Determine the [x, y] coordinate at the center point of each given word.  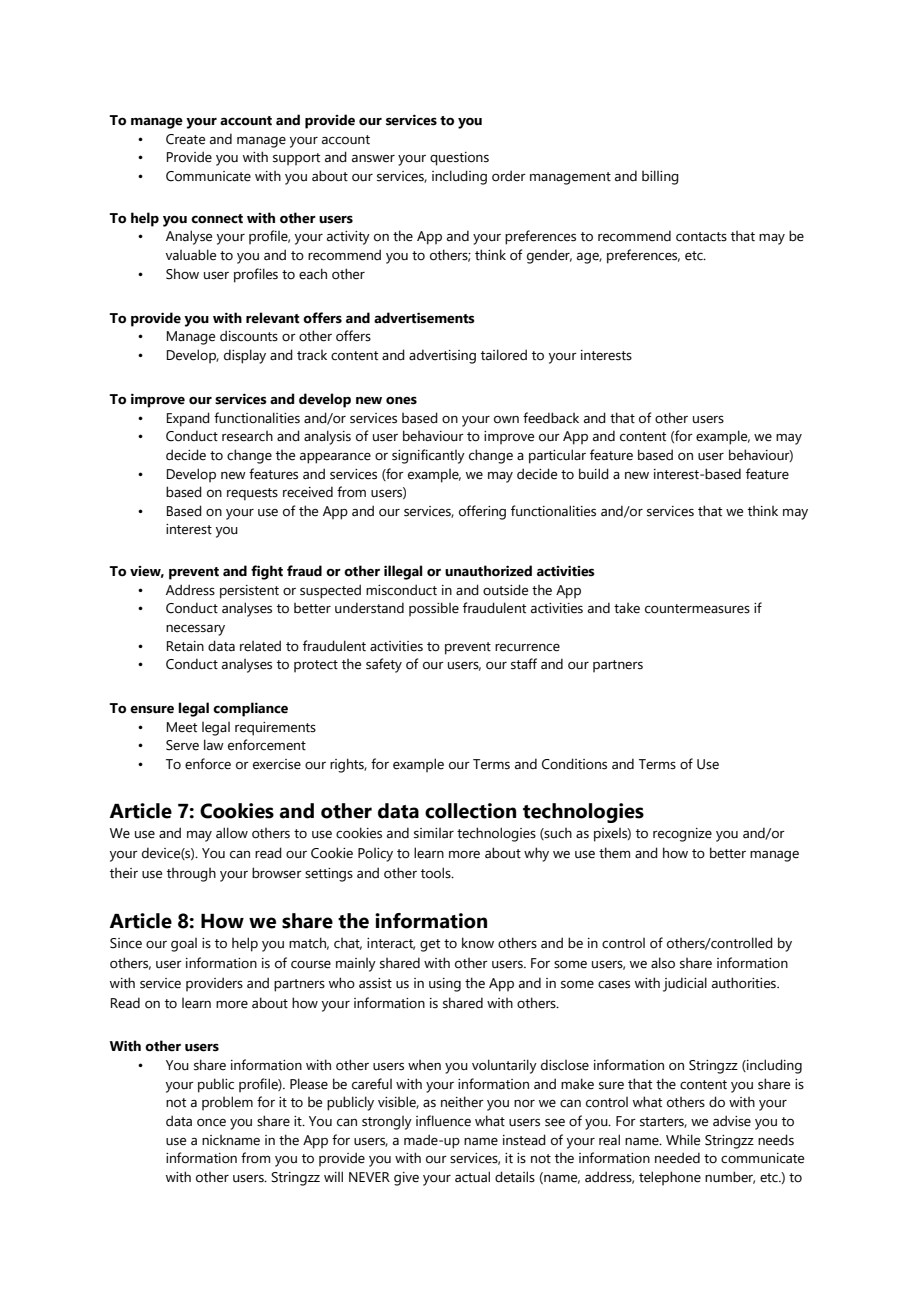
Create [185, 139]
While [683, 1140]
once [211, 1123]
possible [434, 609]
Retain [185, 646]
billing [660, 177]
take [627, 608]
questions [459, 159]
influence [443, 1121]
